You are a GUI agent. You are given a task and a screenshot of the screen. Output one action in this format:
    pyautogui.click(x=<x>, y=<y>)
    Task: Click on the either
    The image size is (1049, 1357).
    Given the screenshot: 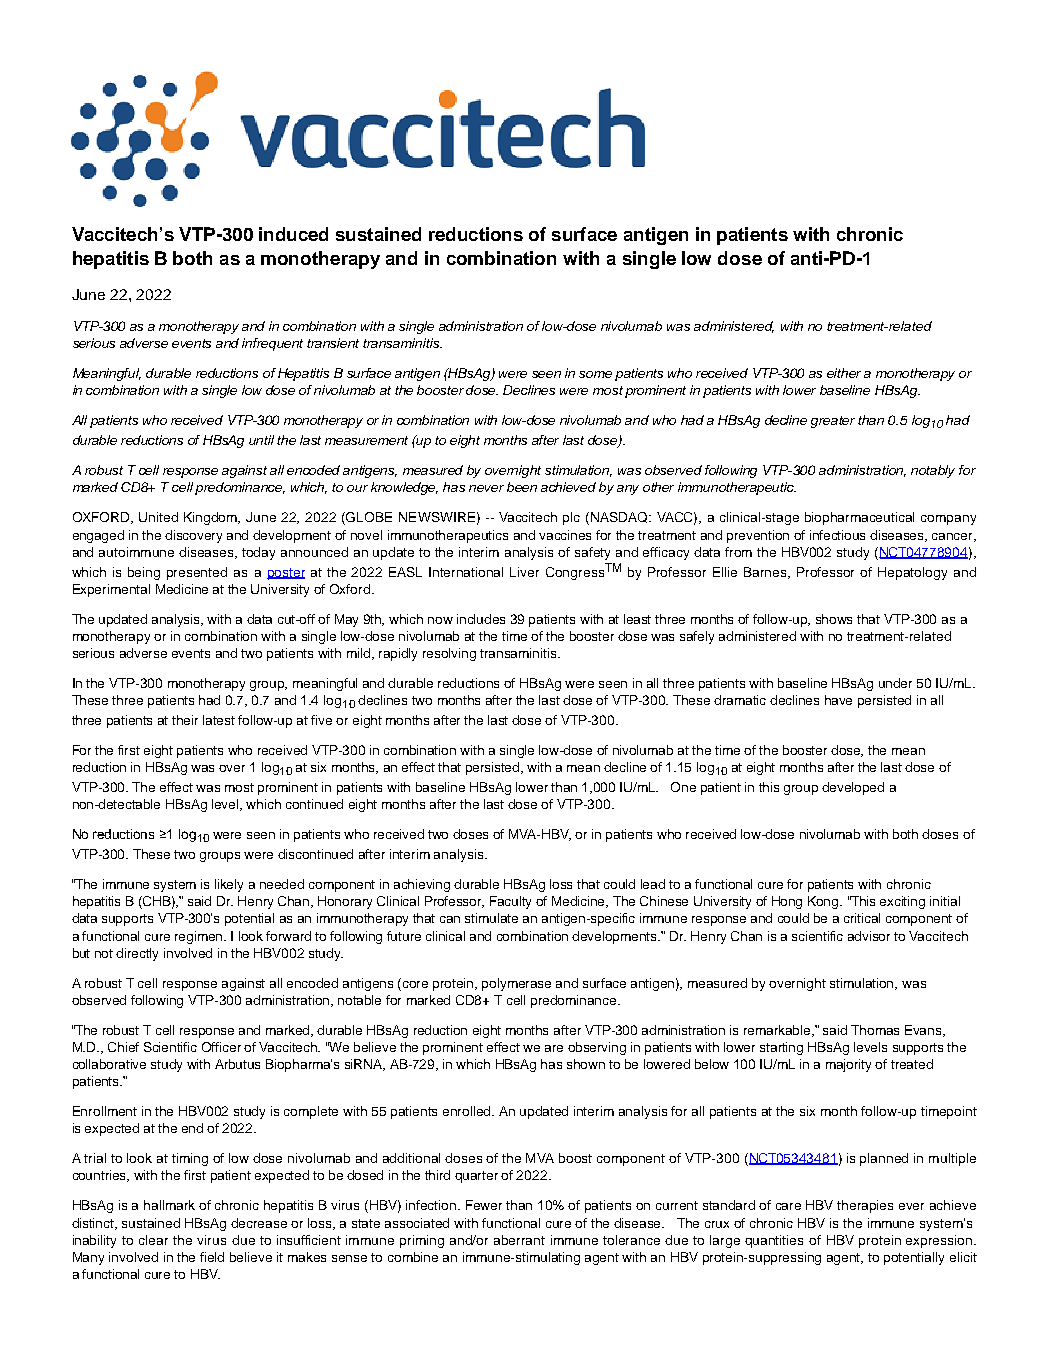 What is the action you would take?
    pyautogui.click(x=844, y=373)
